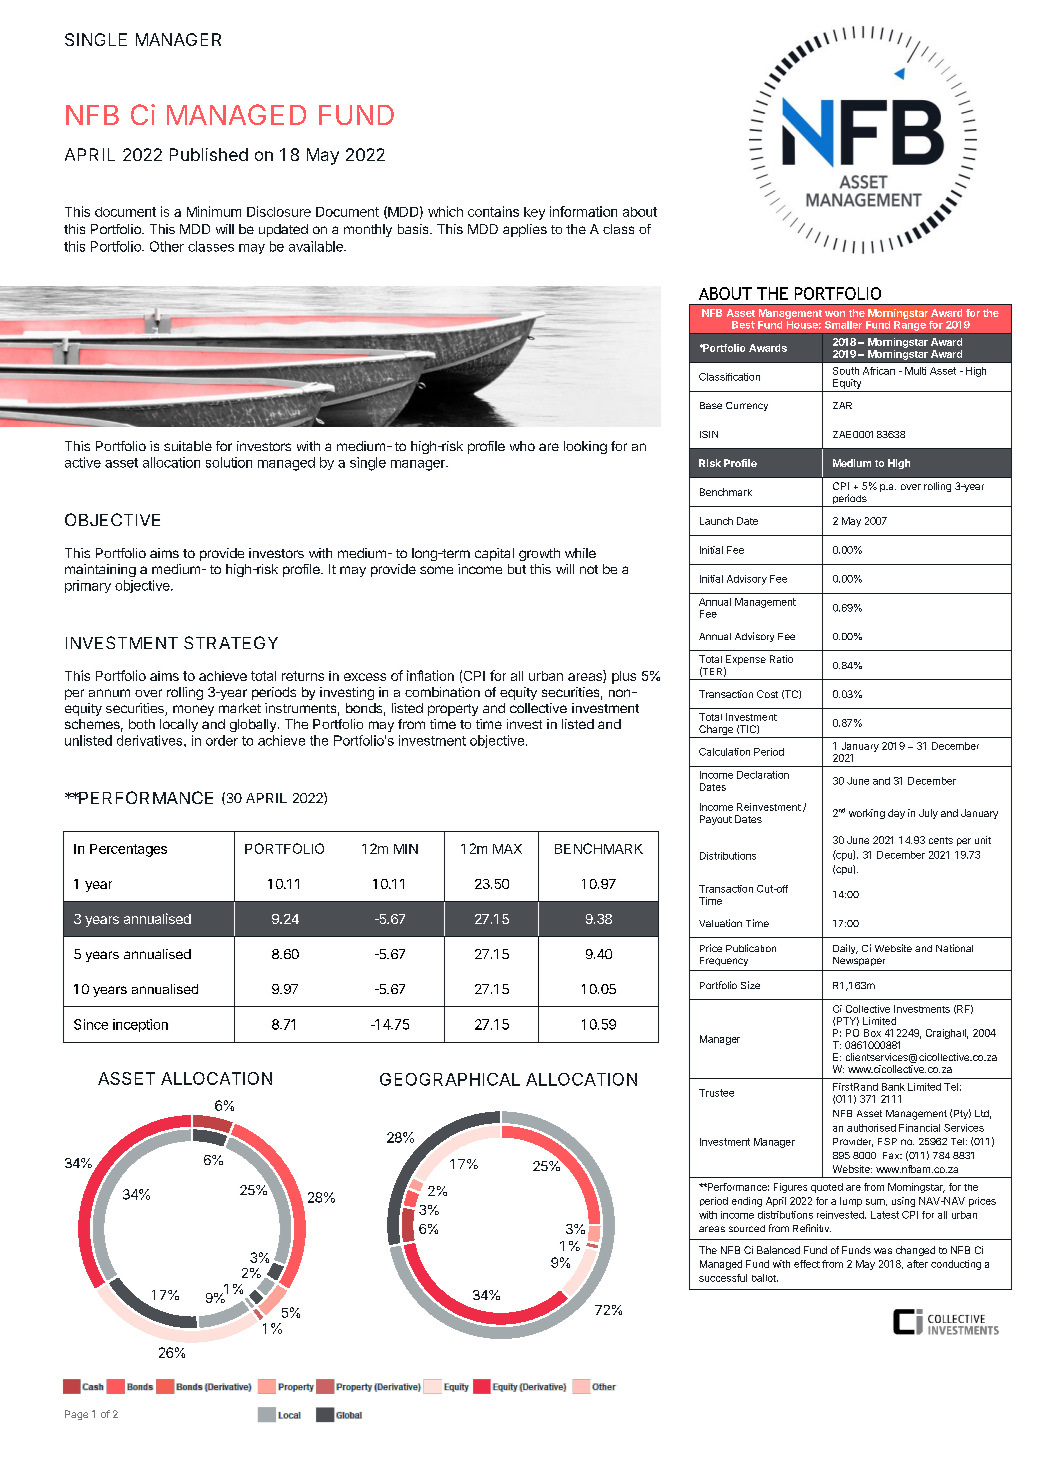 Image resolution: width=1041 pixels, height=1472 pixels. I want to click on MAX, so click(507, 849).
